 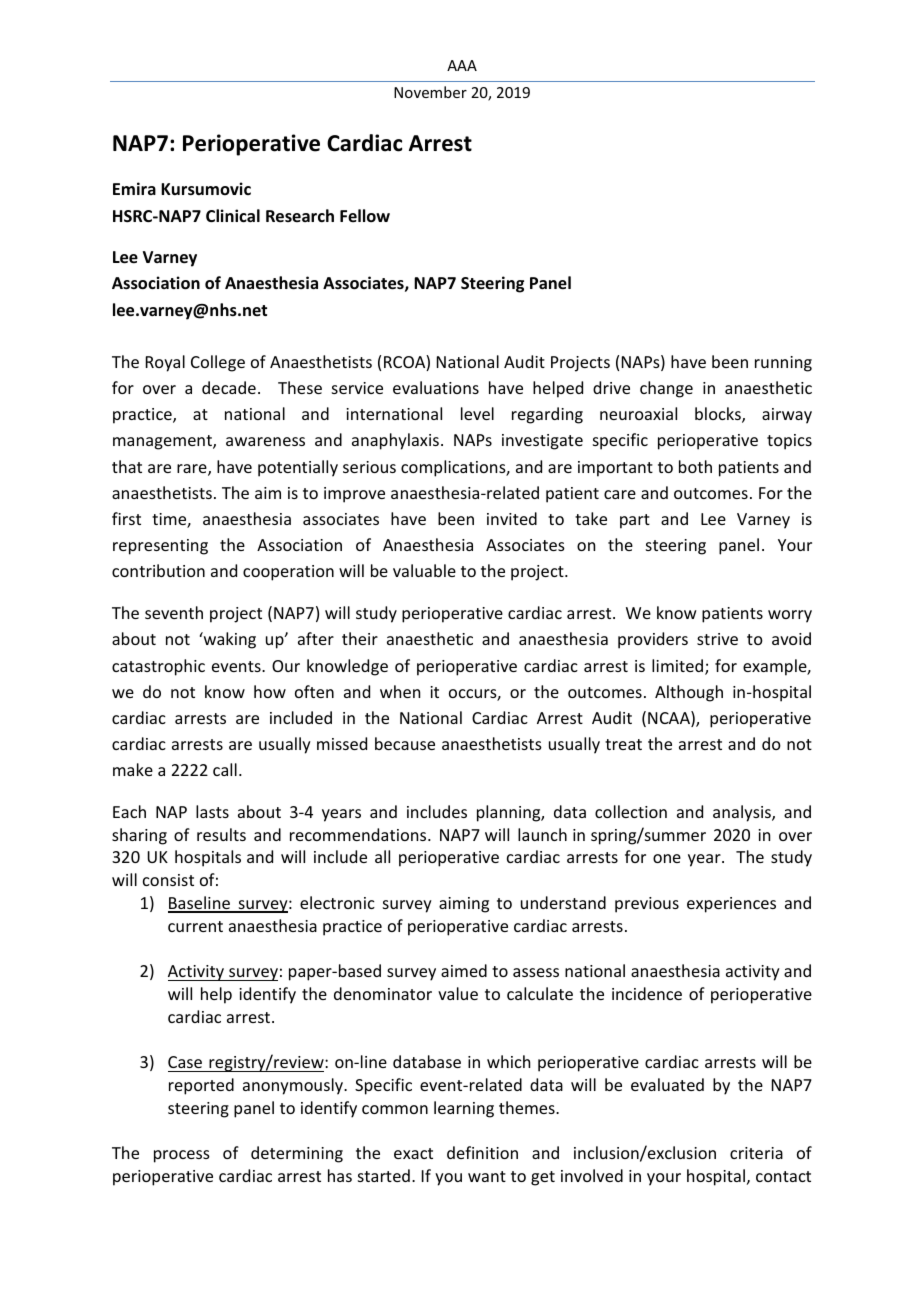 I want to click on Clinical, so click(x=233, y=215).
